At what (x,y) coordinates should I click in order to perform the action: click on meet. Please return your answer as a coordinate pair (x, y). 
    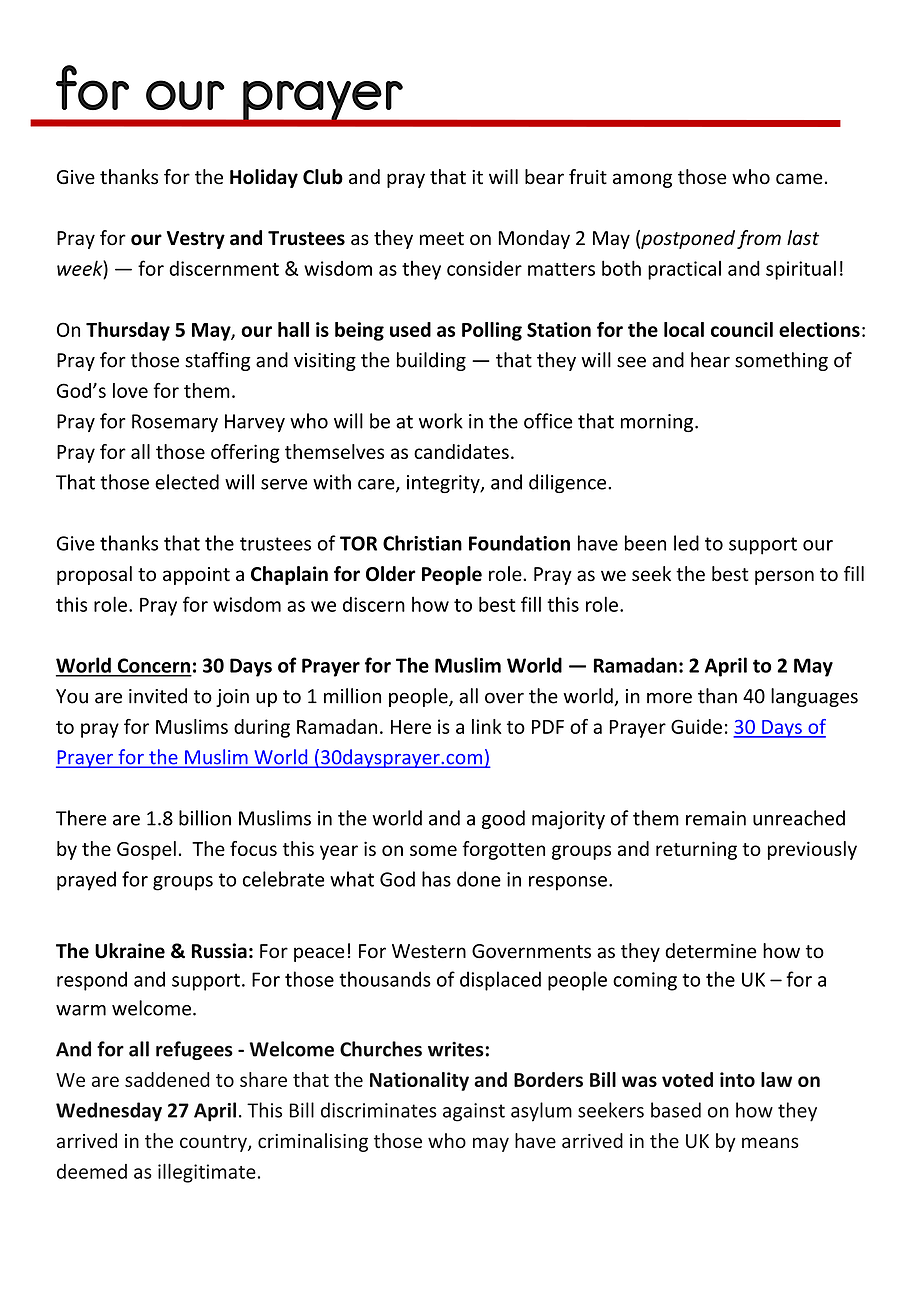
    Looking at the image, I should click on (442, 239).
